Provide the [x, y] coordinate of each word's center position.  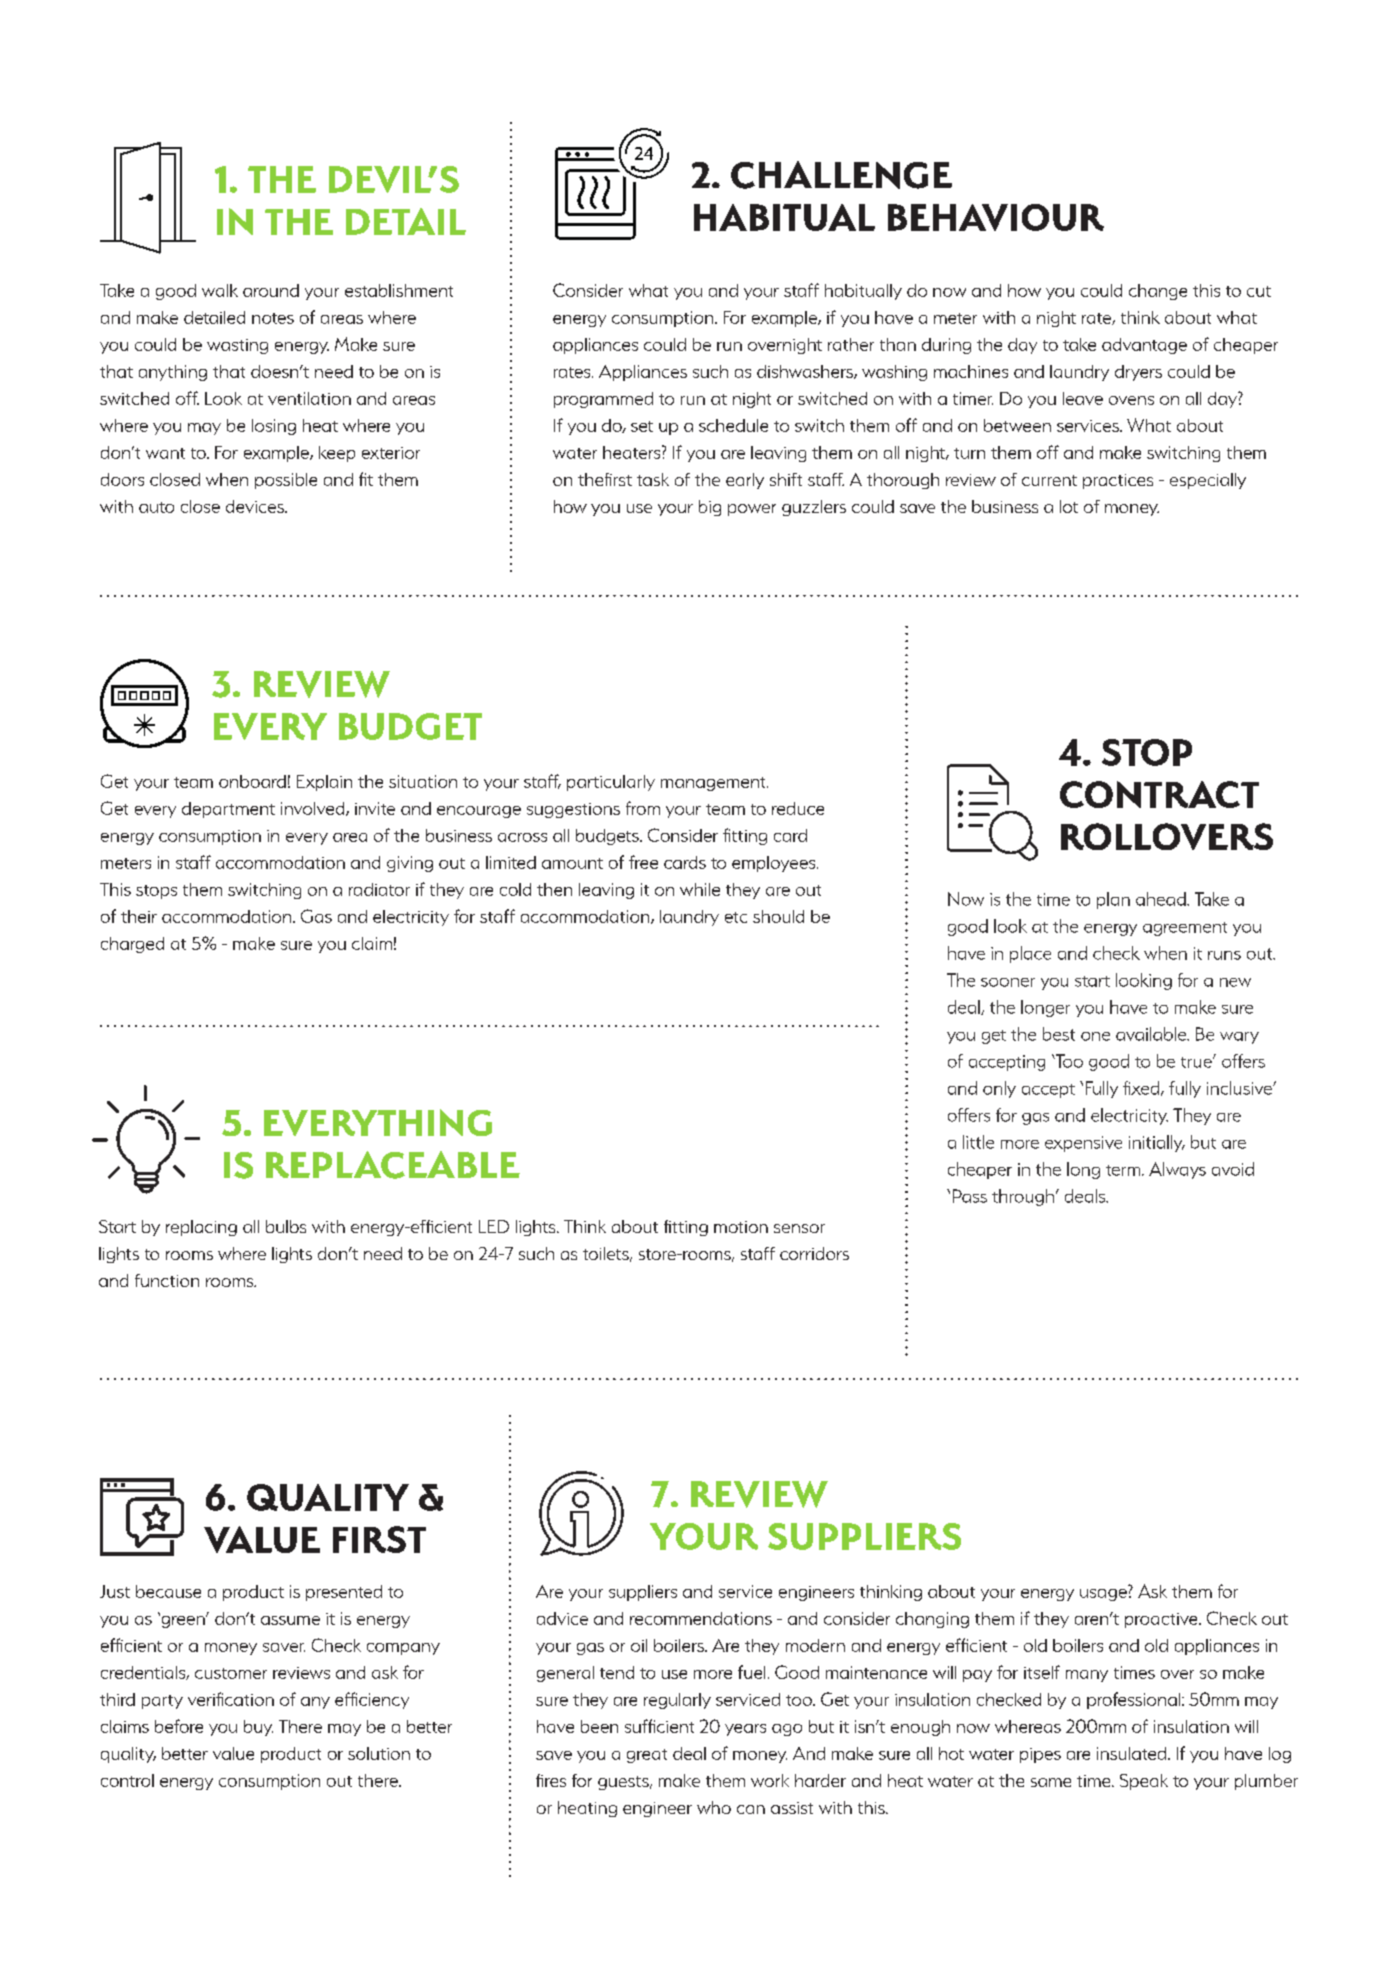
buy [258, 1728]
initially [1157, 1143]
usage [1103, 1595]
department [228, 810]
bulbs [286, 1226]
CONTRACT [1159, 794]
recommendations [701, 1618]
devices [256, 506]
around [271, 290]
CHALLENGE [841, 175]
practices [1118, 481]
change [1158, 292]
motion [741, 1227]
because [168, 1591]
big [710, 508]
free [643, 862]
